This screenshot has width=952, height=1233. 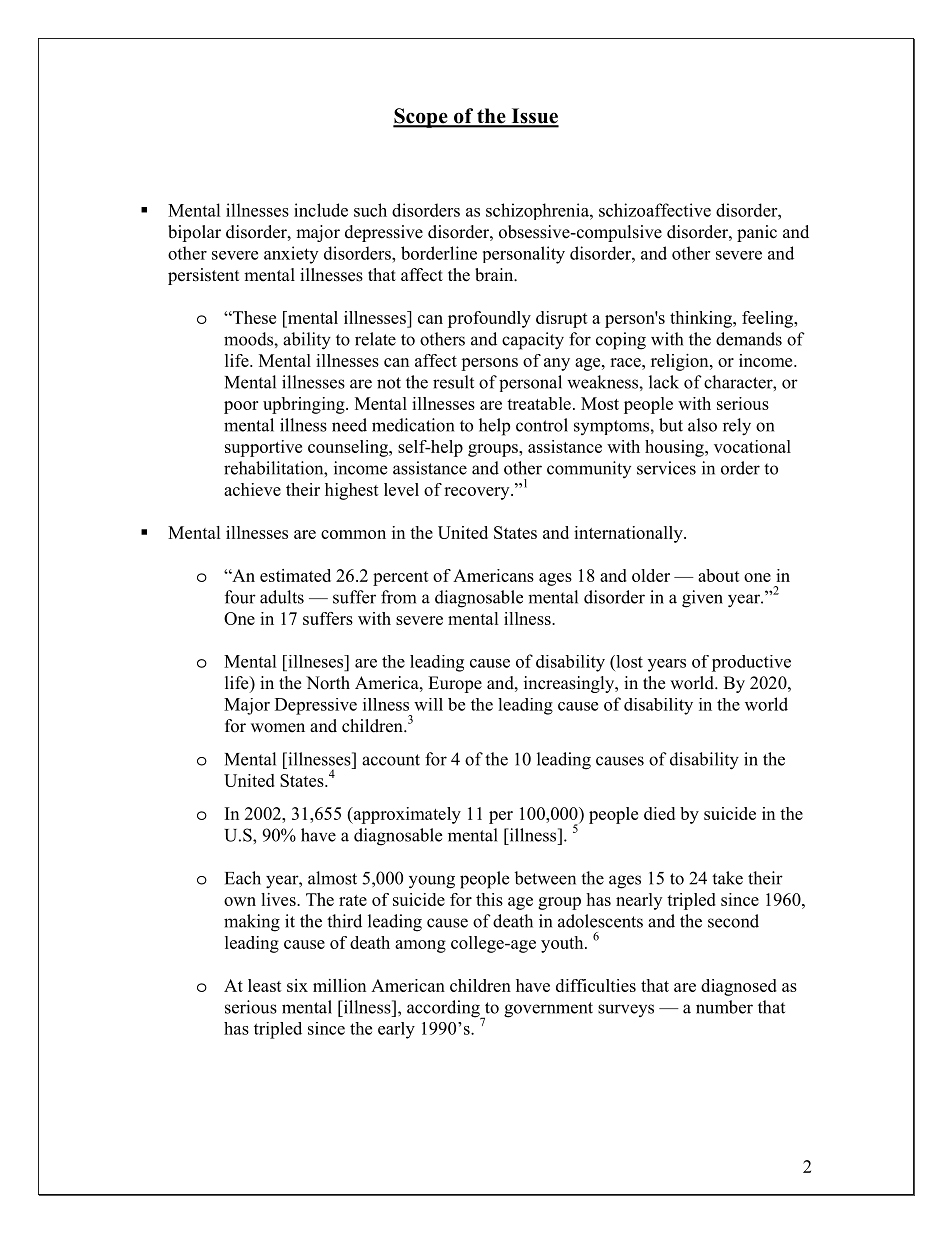 What do you see at coordinates (702, 425) in the screenshot?
I see `also` at bounding box center [702, 425].
